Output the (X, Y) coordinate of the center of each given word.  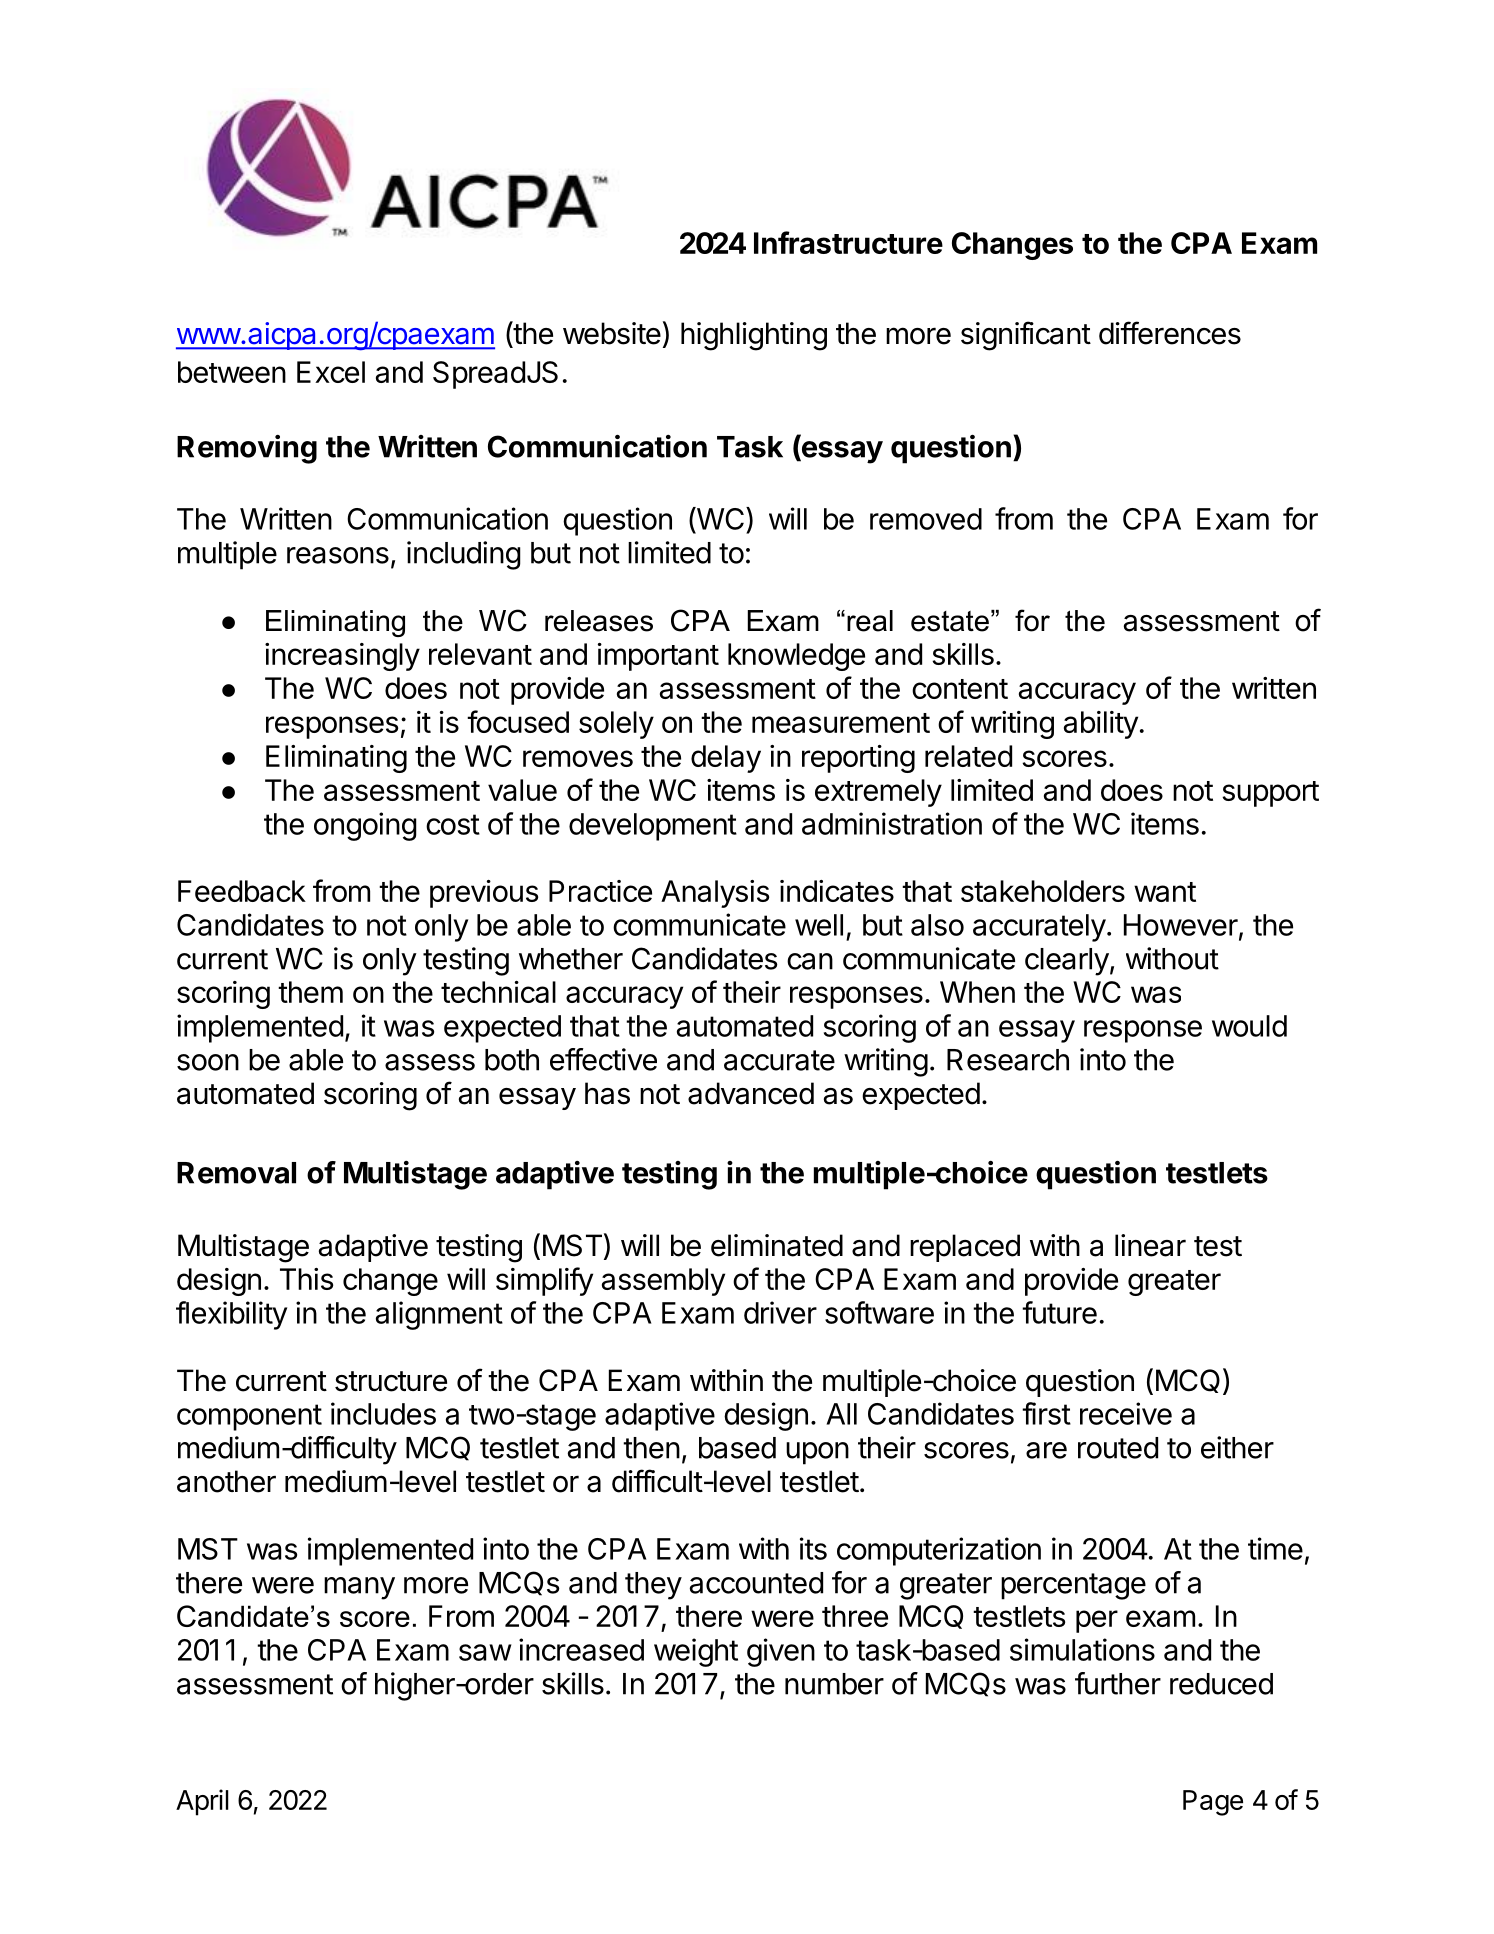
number (834, 1684)
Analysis (715, 894)
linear (1150, 1245)
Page (1213, 1803)
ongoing (365, 826)
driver (780, 1312)
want (1165, 892)
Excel (331, 372)
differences (1170, 333)
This (306, 1279)
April (202, 1802)
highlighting (754, 336)
